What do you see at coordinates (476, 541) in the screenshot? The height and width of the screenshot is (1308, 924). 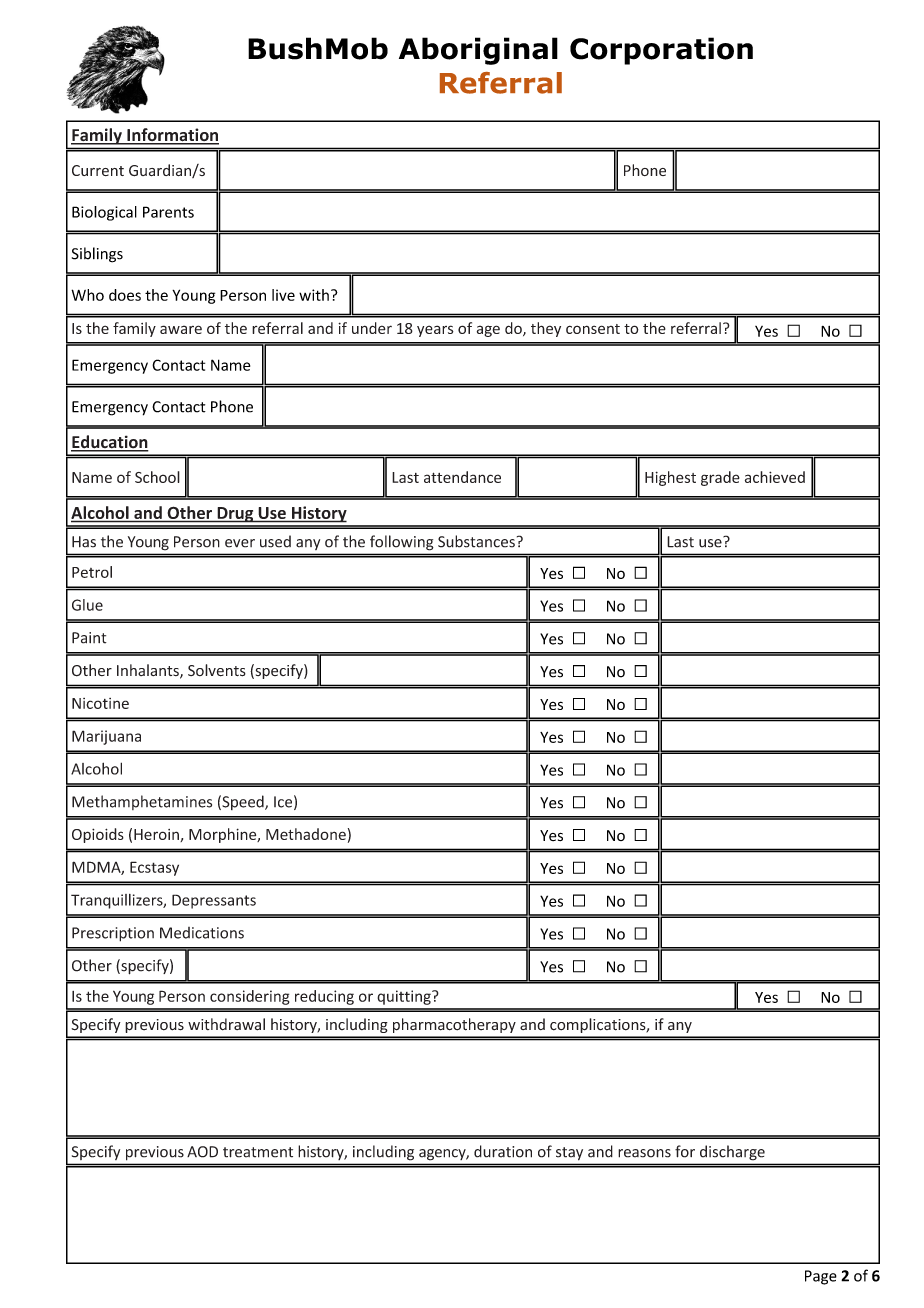 I see `Substances` at bounding box center [476, 541].
